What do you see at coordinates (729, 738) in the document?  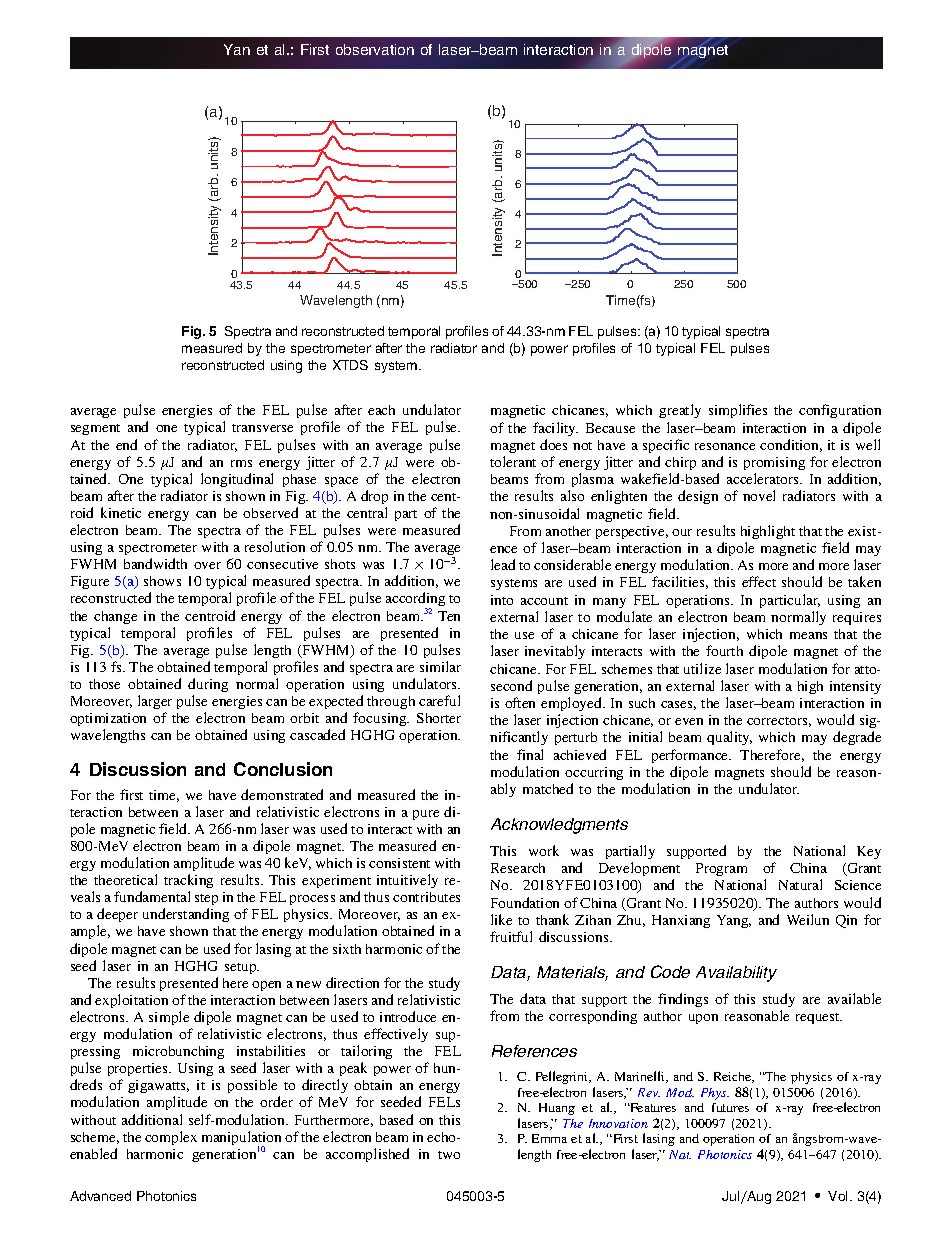 I see `quality` at bounding box center [729, 738].
